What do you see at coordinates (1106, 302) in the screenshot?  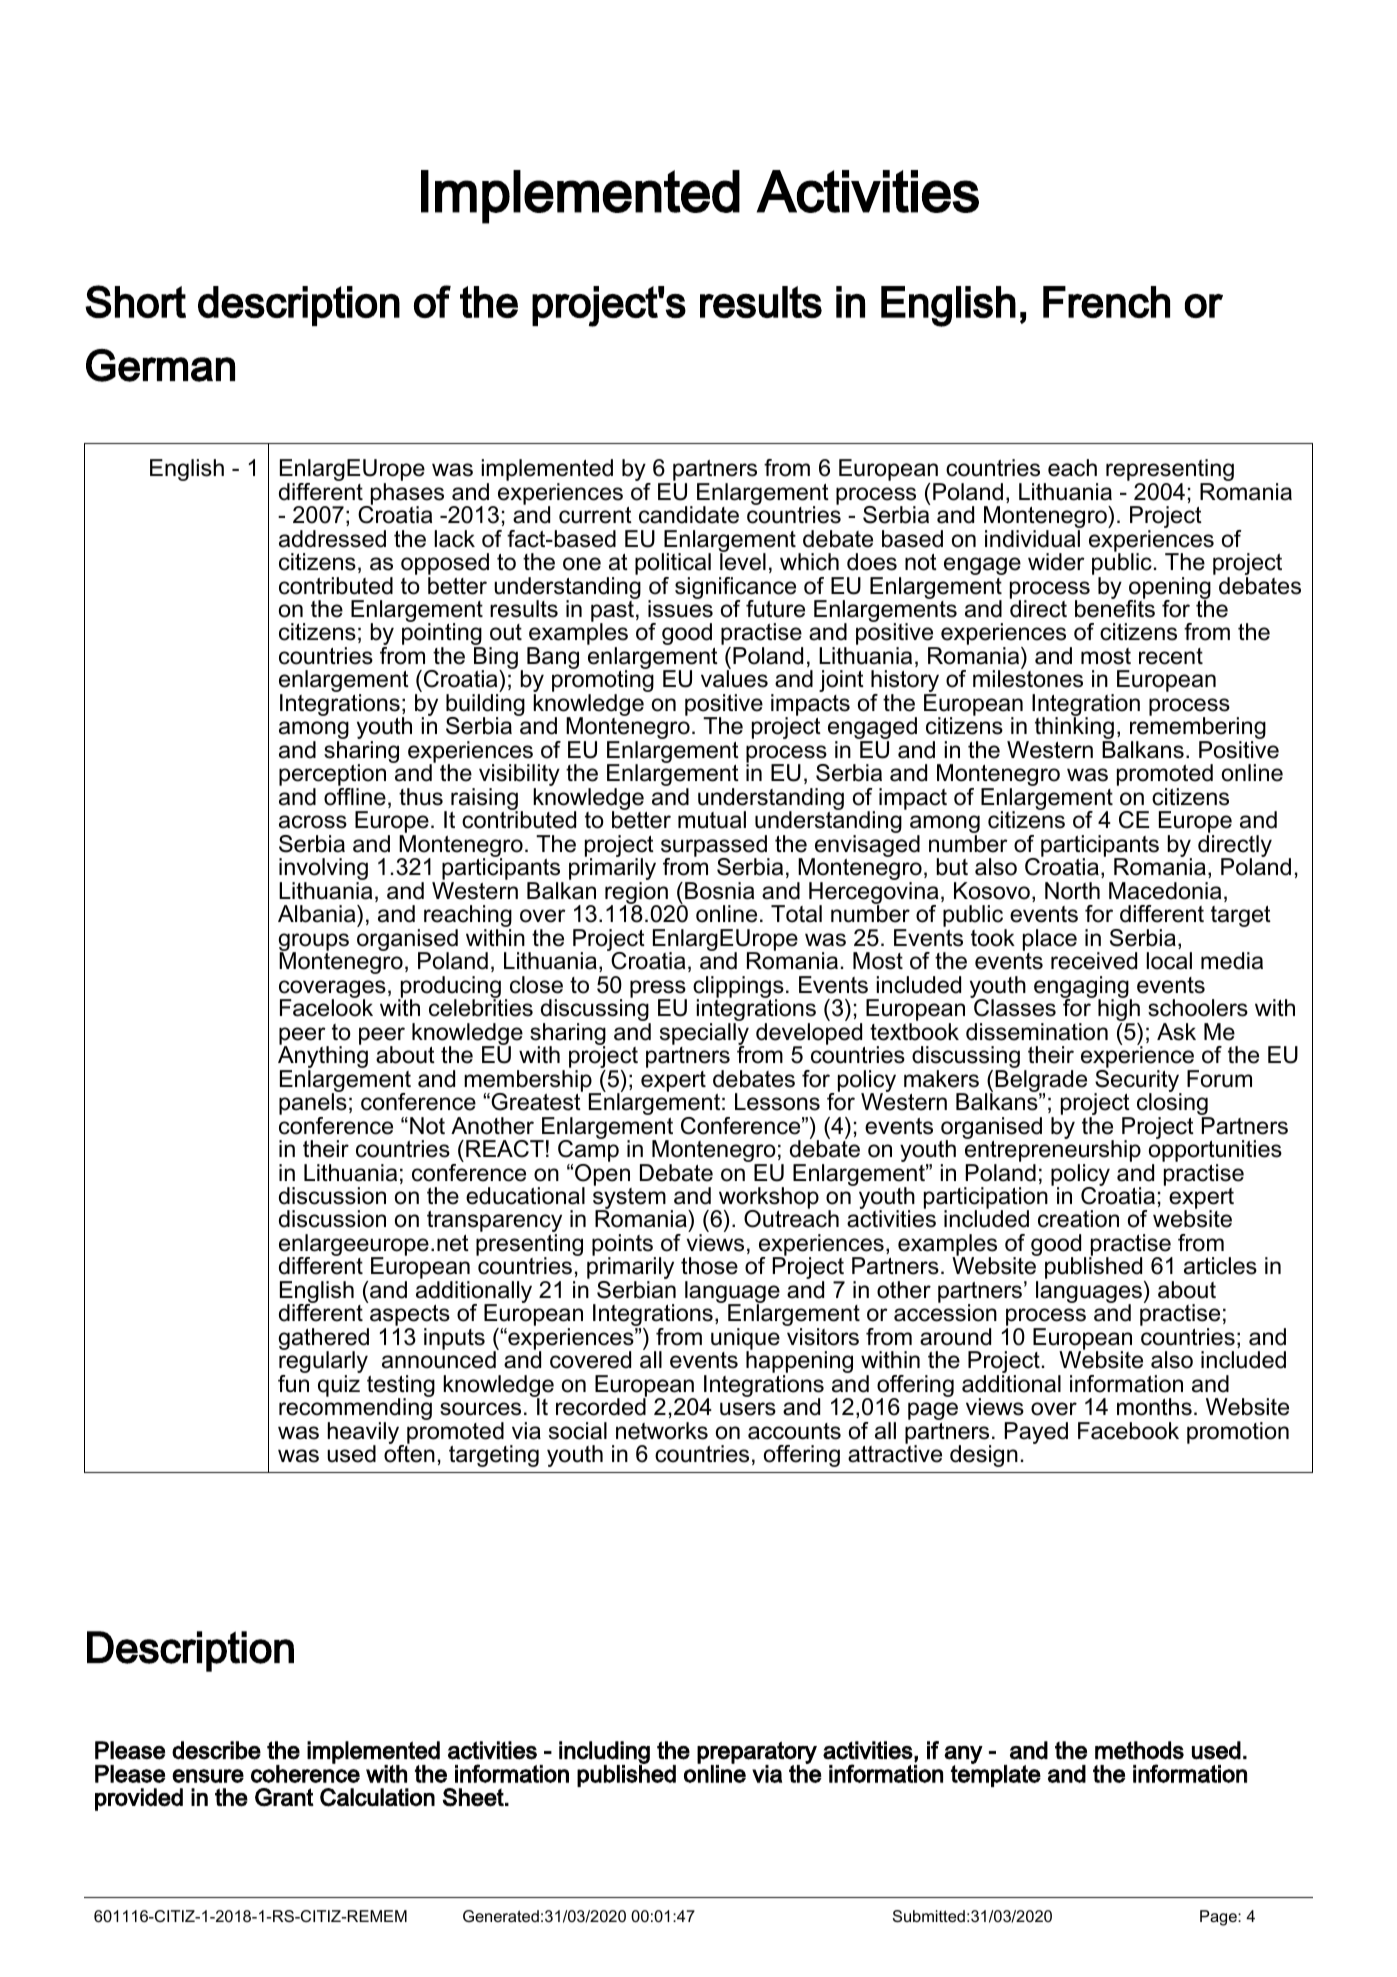 I see `French` at bounding box center [1106, 302].
